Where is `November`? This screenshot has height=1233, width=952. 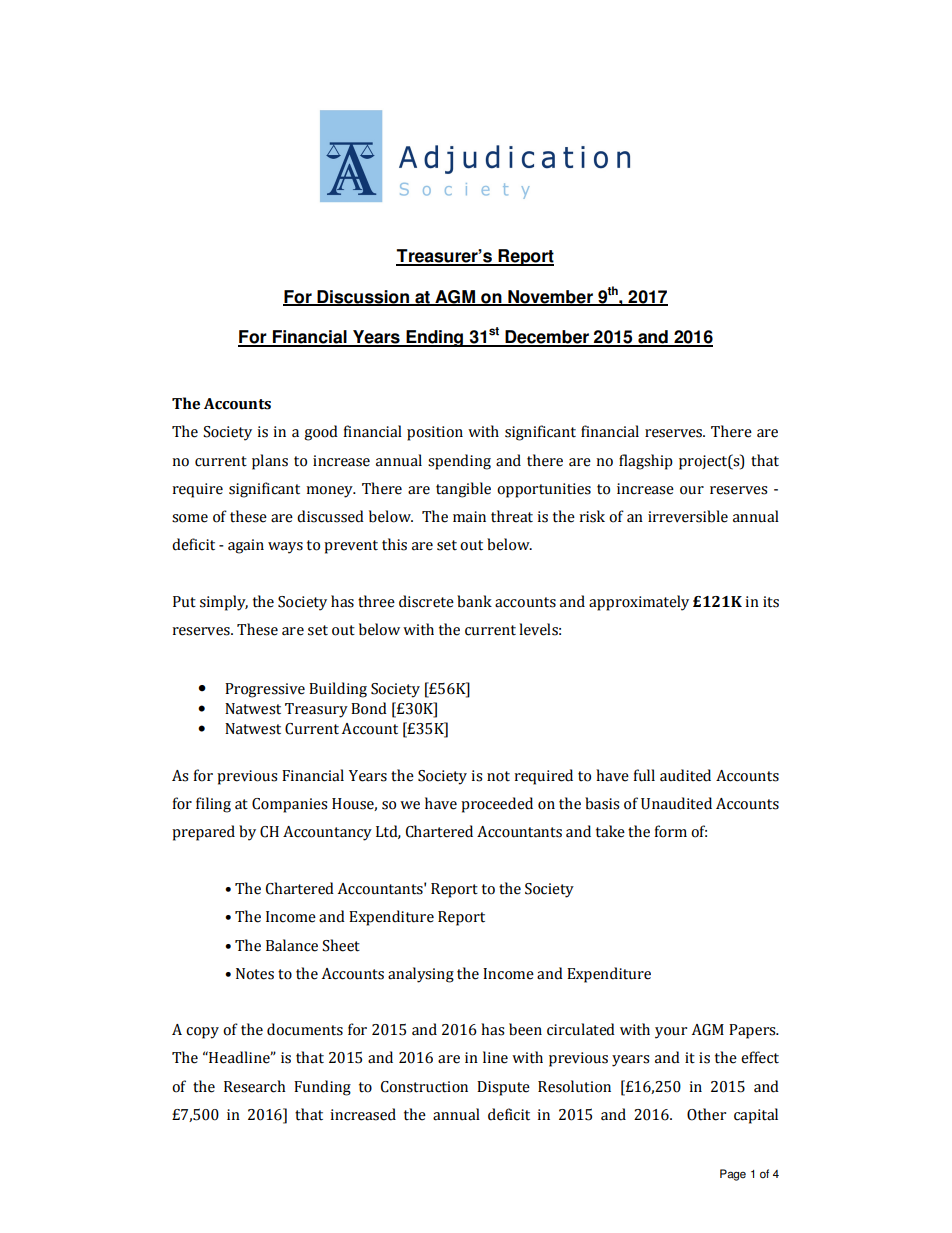
November is located at coordinates (550, 297).
